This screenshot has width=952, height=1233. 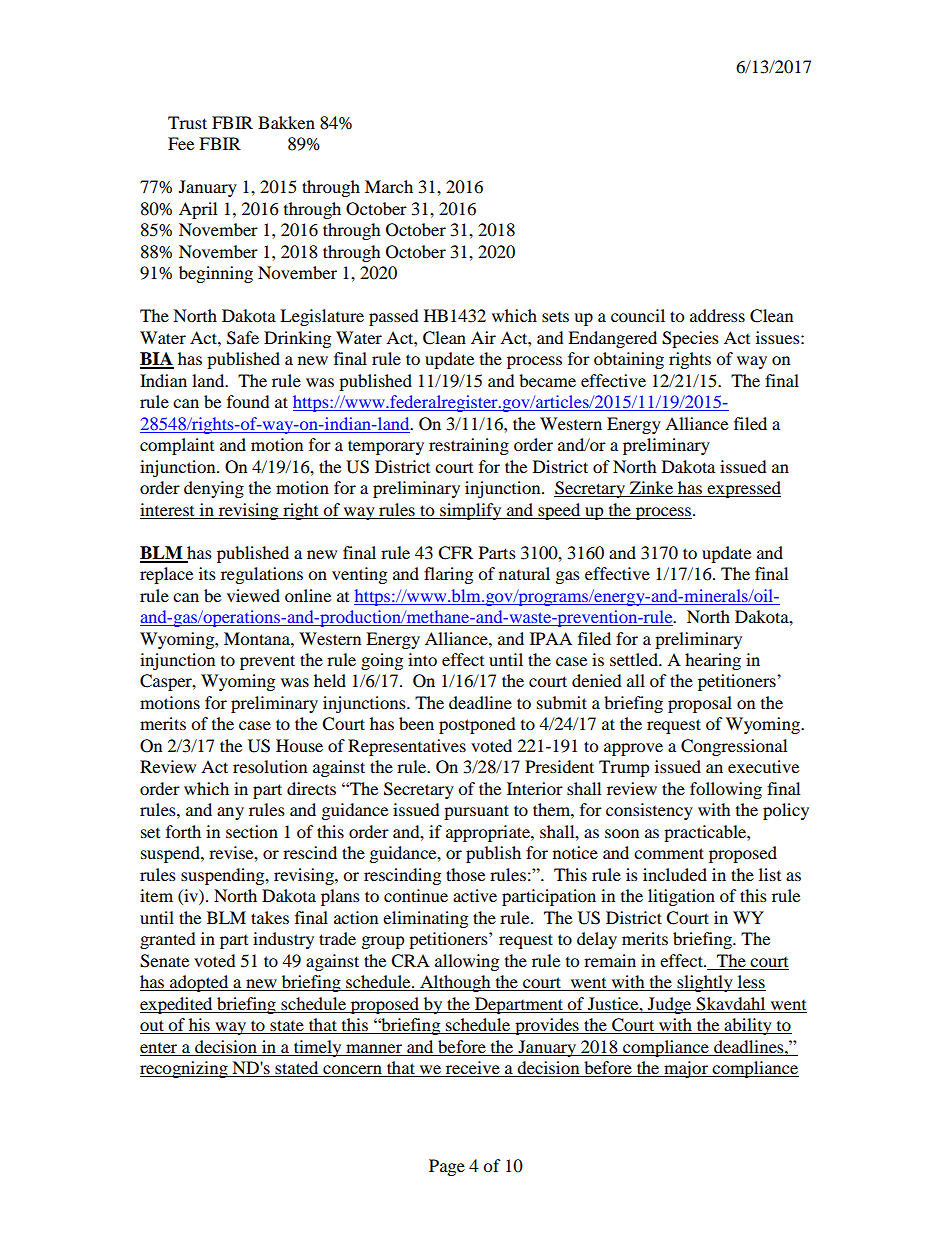 What do you see at coordinates (713, 661) in the screenshot?
I see `hearing` at bounding box center [713, 661].
